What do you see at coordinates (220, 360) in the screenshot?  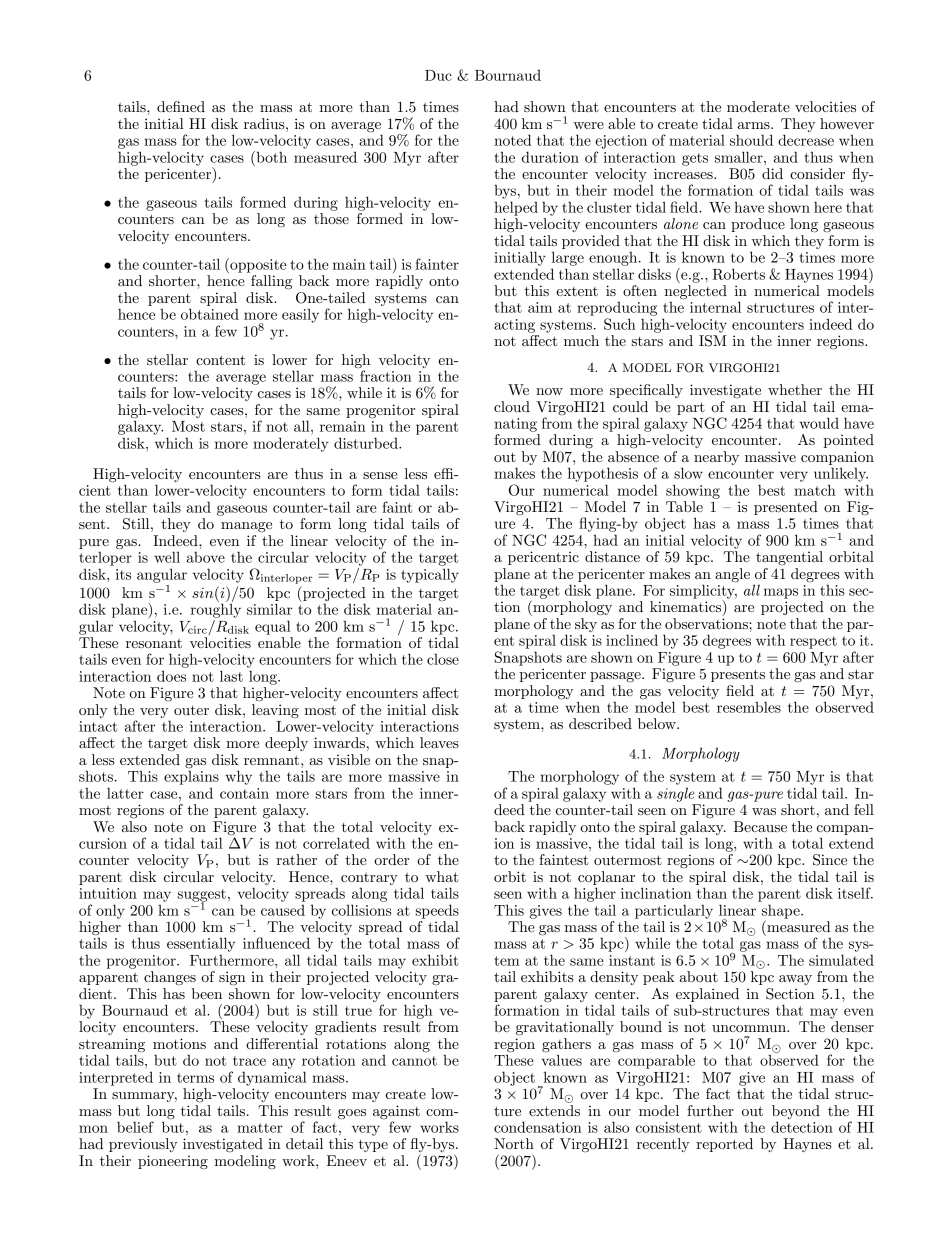 I see `content` at bounding box center [220, 360].
